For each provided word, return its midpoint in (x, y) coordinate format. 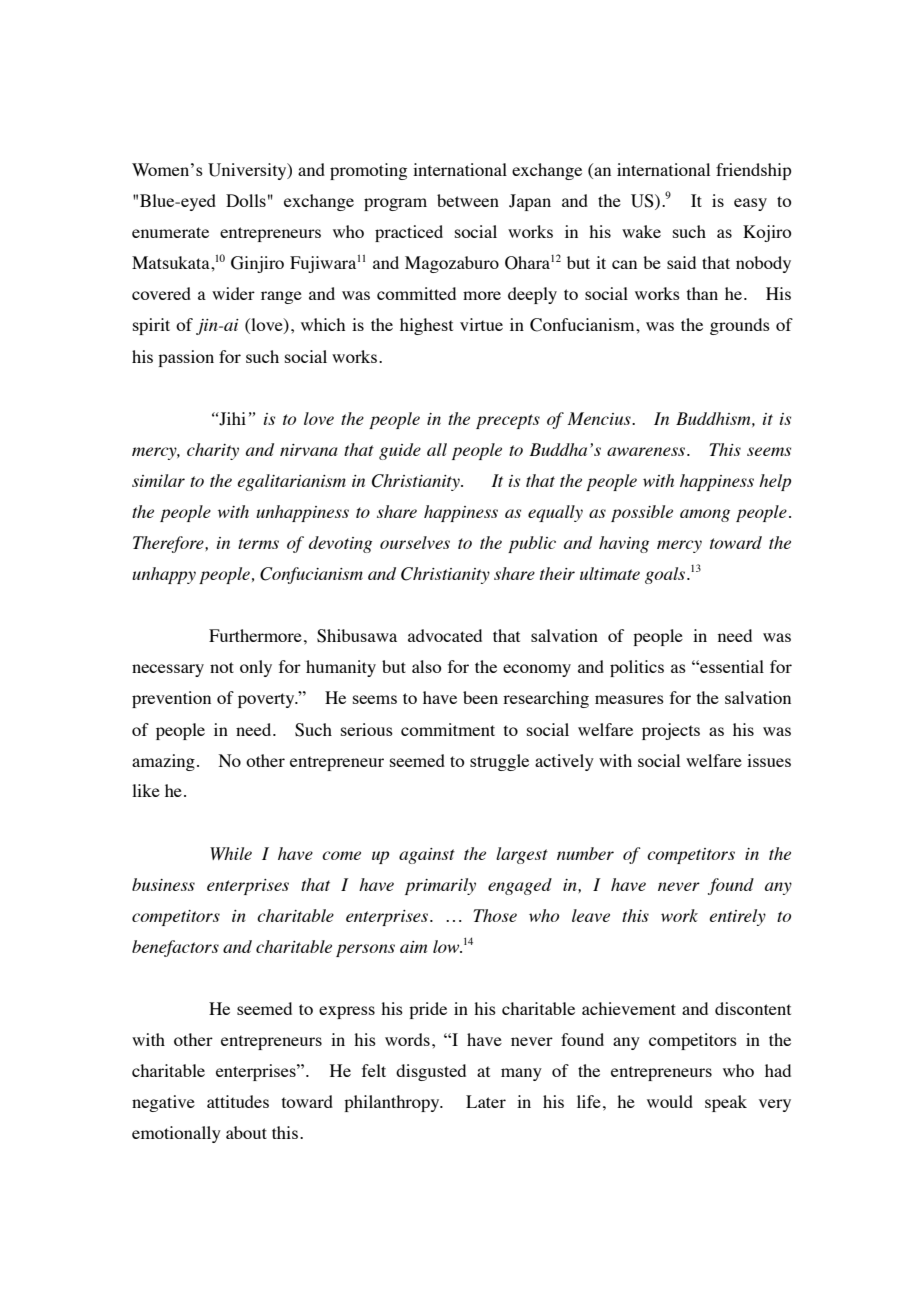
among (705, 515)
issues (769, 760)
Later (486, 1101)
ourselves (415, 542)
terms (258, 543)
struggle (499, 762)
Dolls (246, 200)
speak (726, 1103)
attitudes (238, 1101)
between (468, 200)
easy (750, 204)
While (231, 853)
